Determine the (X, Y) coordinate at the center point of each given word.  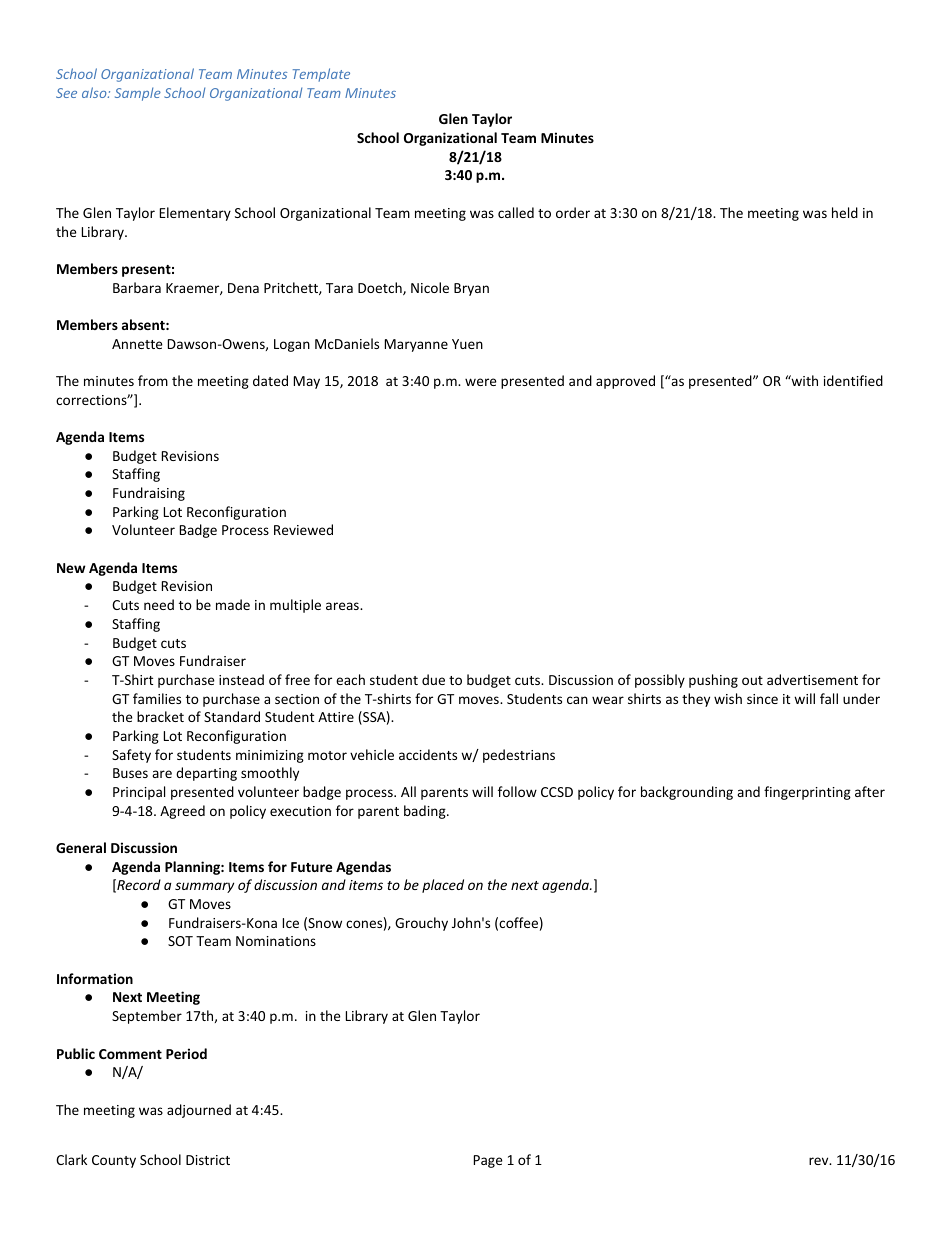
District (208, 1160)
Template (321, 75)
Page (488, 1161)
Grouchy (421, 924)
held (845, 212)
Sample (138, 94)
